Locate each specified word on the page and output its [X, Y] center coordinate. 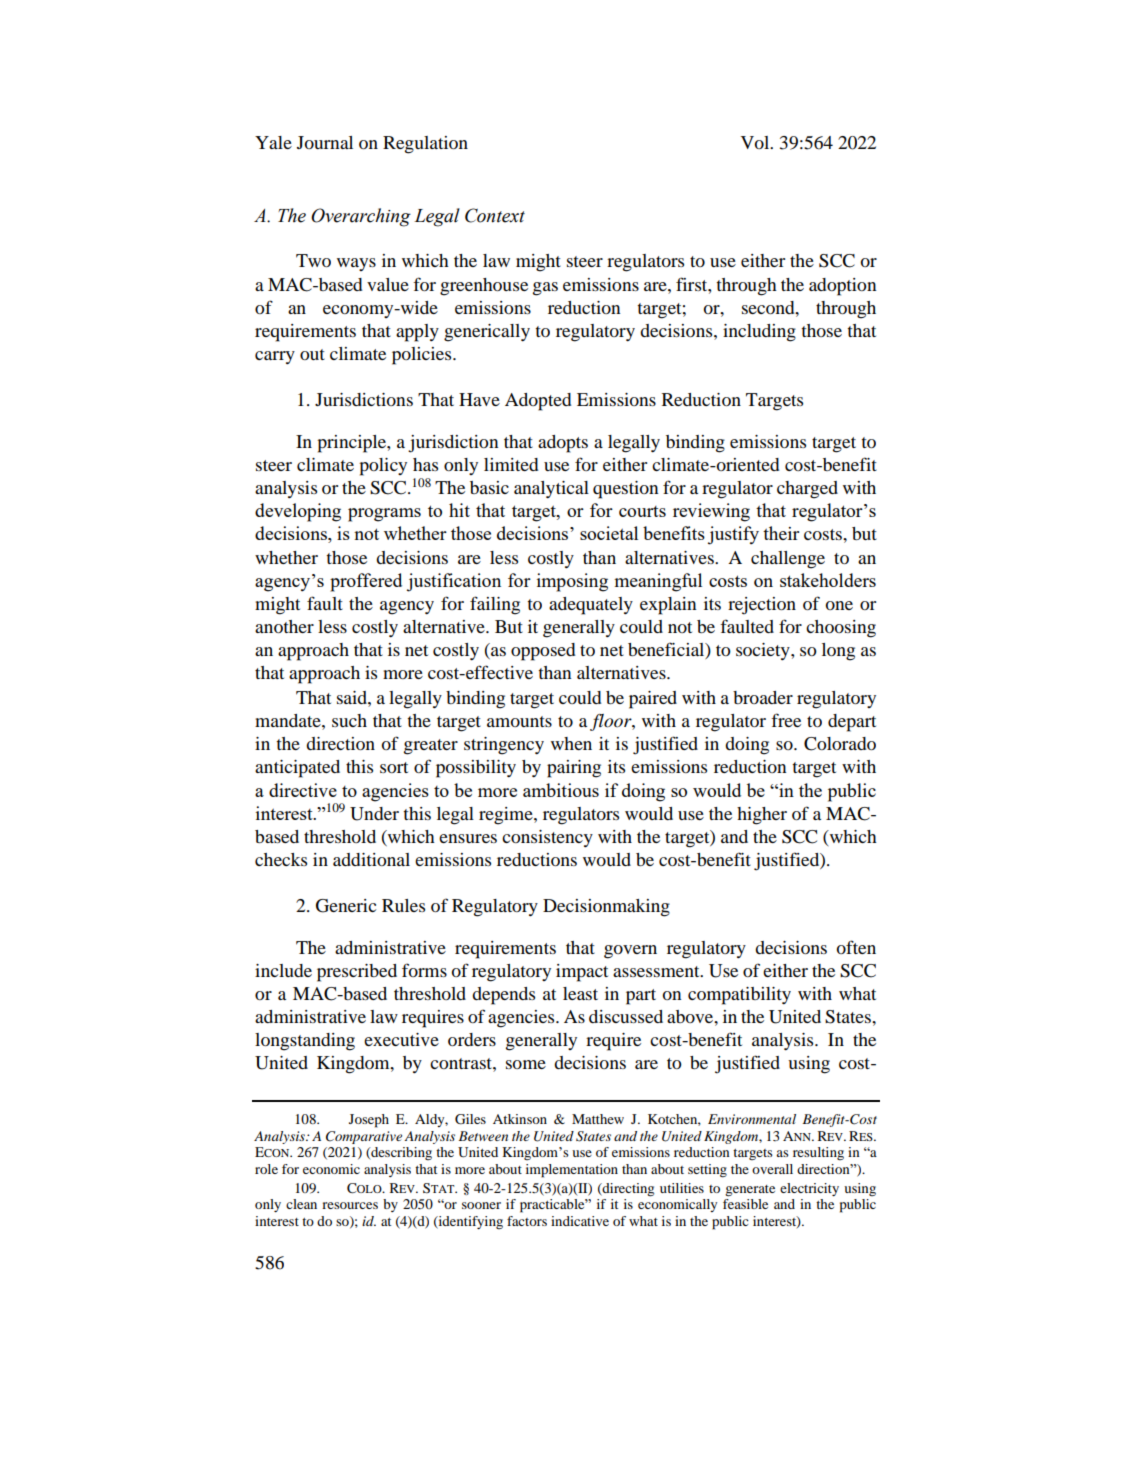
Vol [756, 142]
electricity [809, 1189]
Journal [325, 142]
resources [350, 1205]
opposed [543, 652]
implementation [572, 1171]
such [349, 720]
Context [495, 215]
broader [763, 697]
